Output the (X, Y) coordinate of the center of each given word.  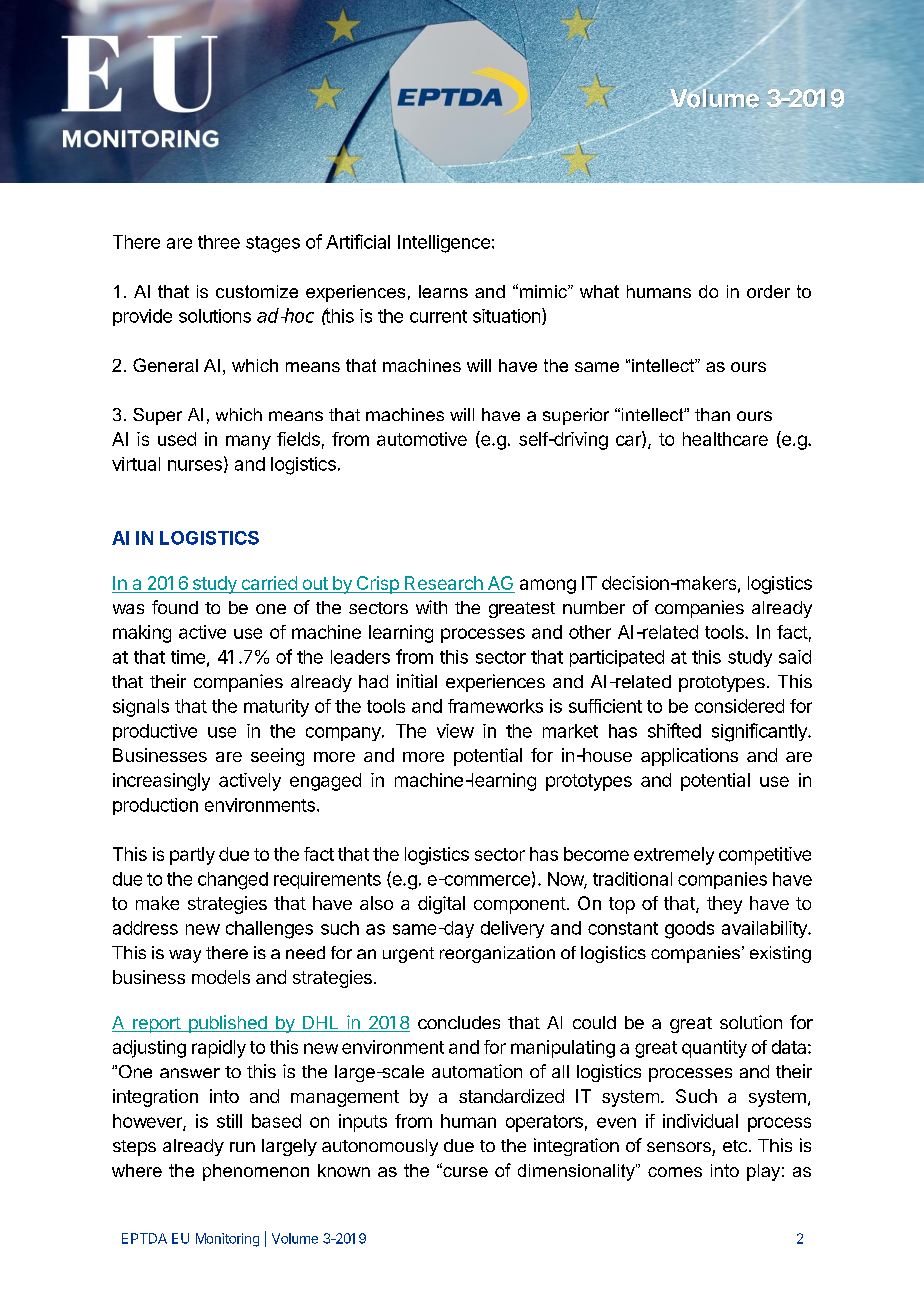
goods (689, 930)
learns (443, 291)
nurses (195, 465)
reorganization (497, 954)
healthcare (725, 439)
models (221, 977)
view (455, 731)
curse (464, 1171)
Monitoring (227, 1240)
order (768, 291)
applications (689, 757)
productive (155, 732)
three (219, 242)
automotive (422, 439)
